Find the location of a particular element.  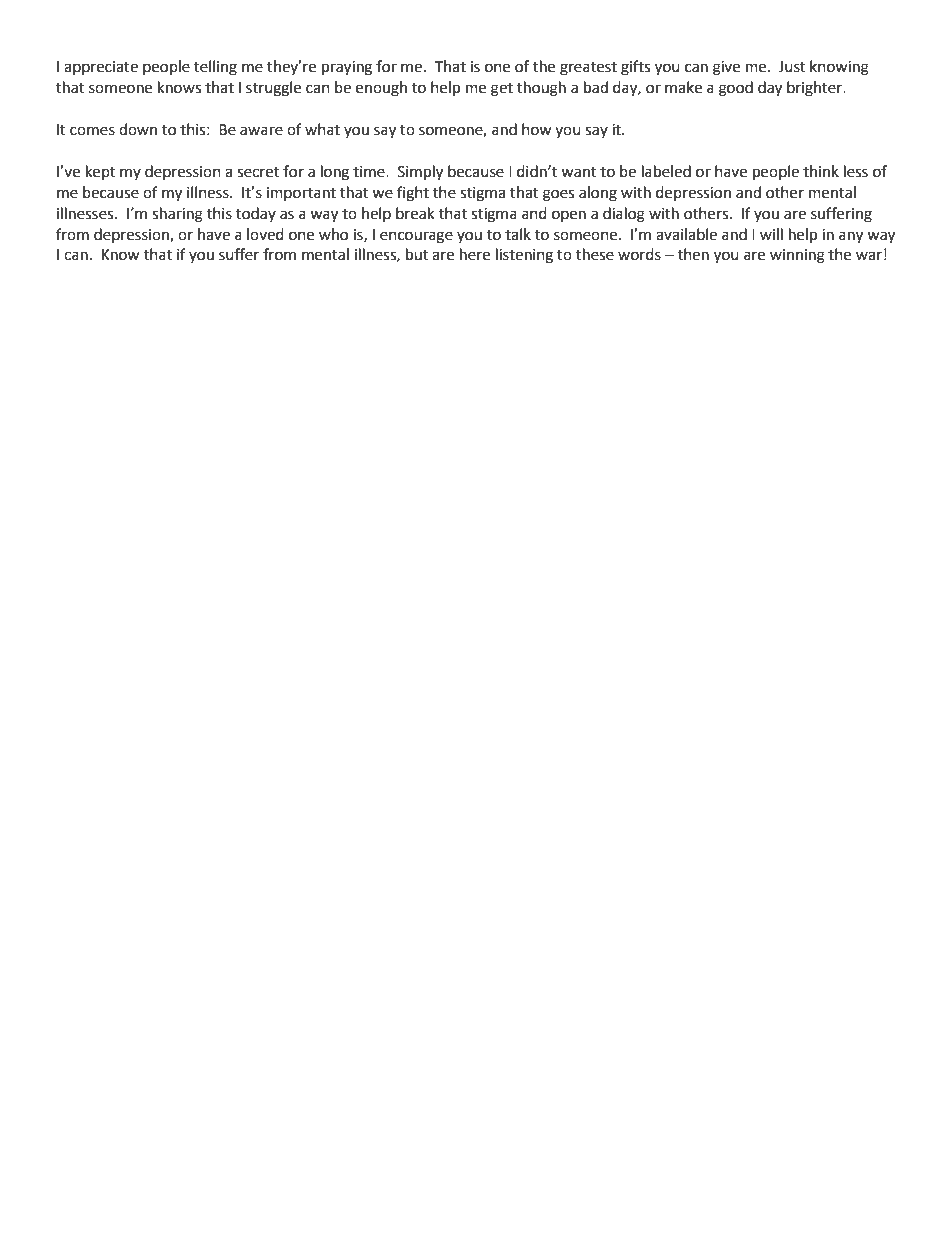

greatest is located at coordinates (588, 69).
